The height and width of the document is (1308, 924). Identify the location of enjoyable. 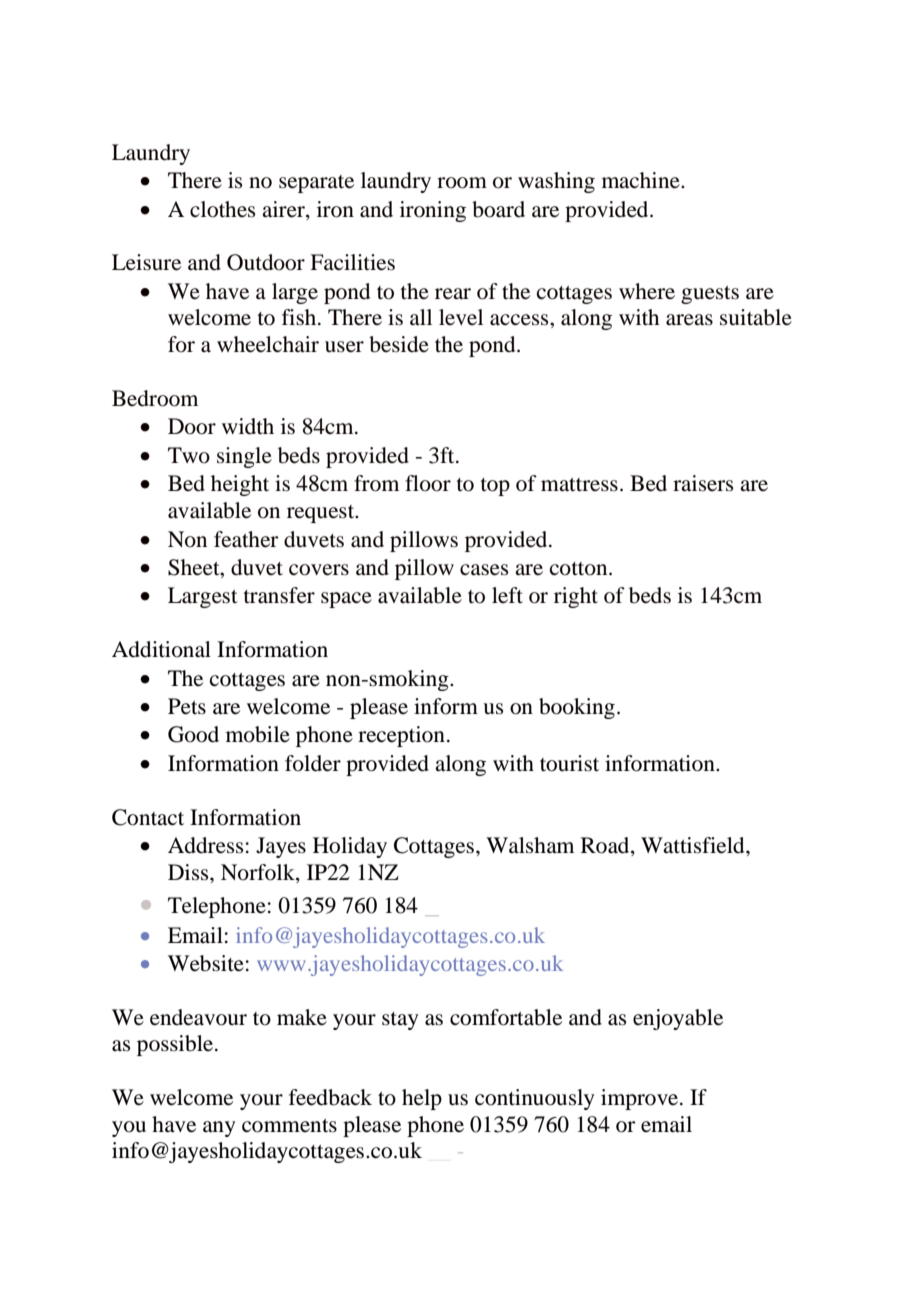
(678, 1019).
